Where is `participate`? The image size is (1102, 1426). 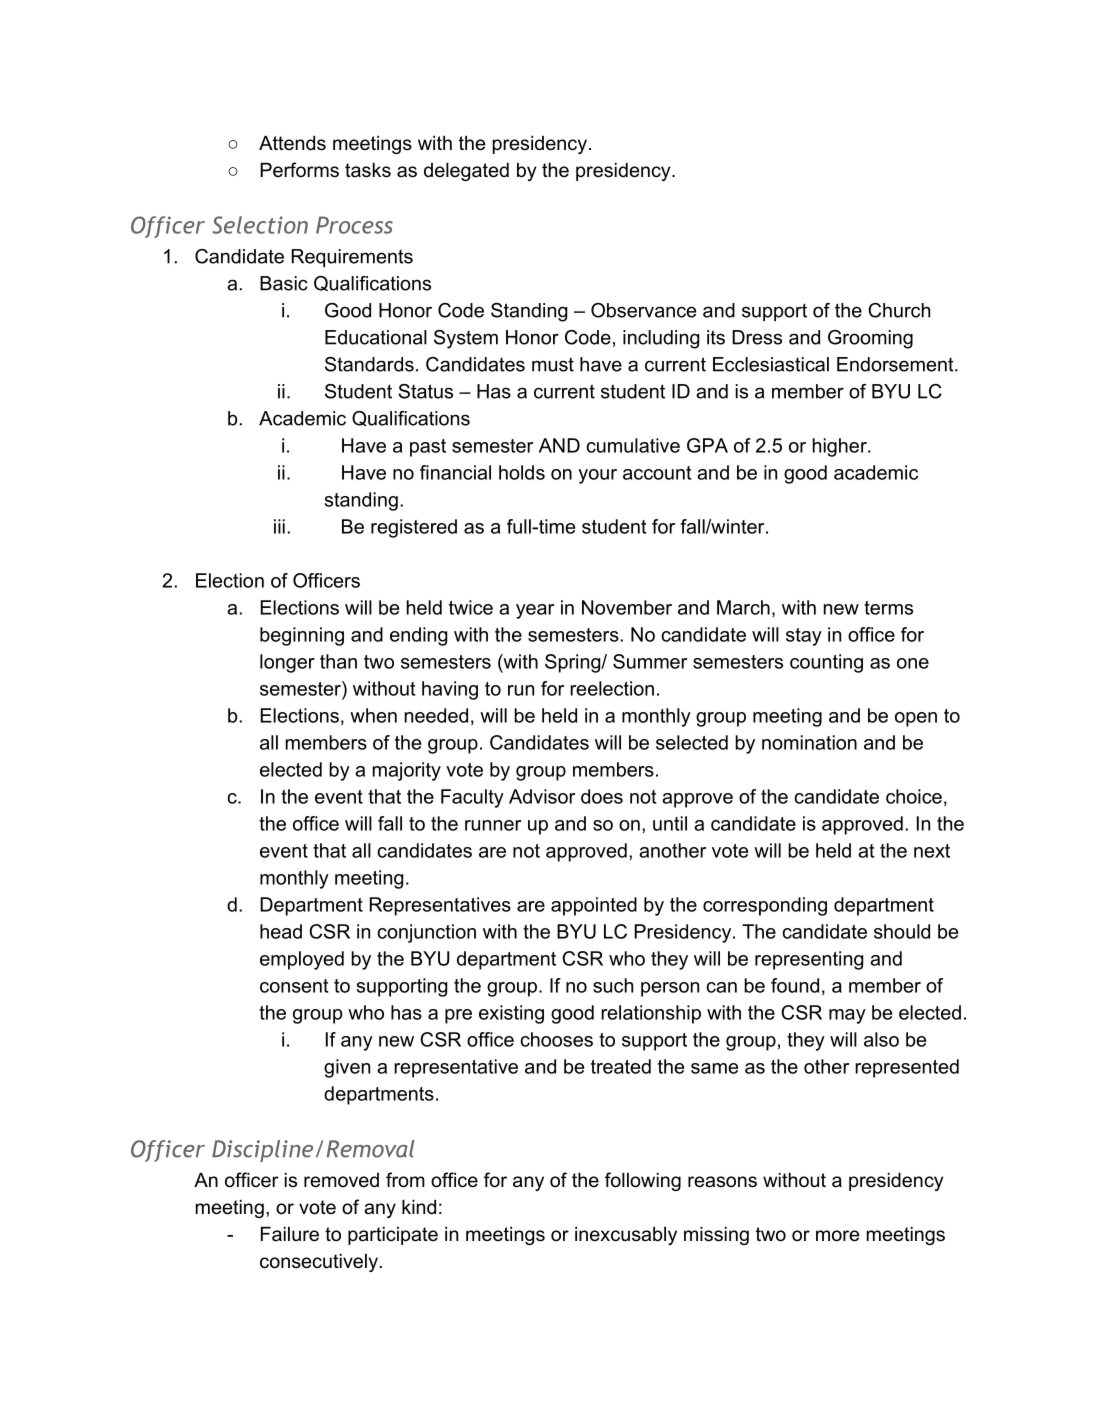 participate is located at coordinates (393, 1236).
